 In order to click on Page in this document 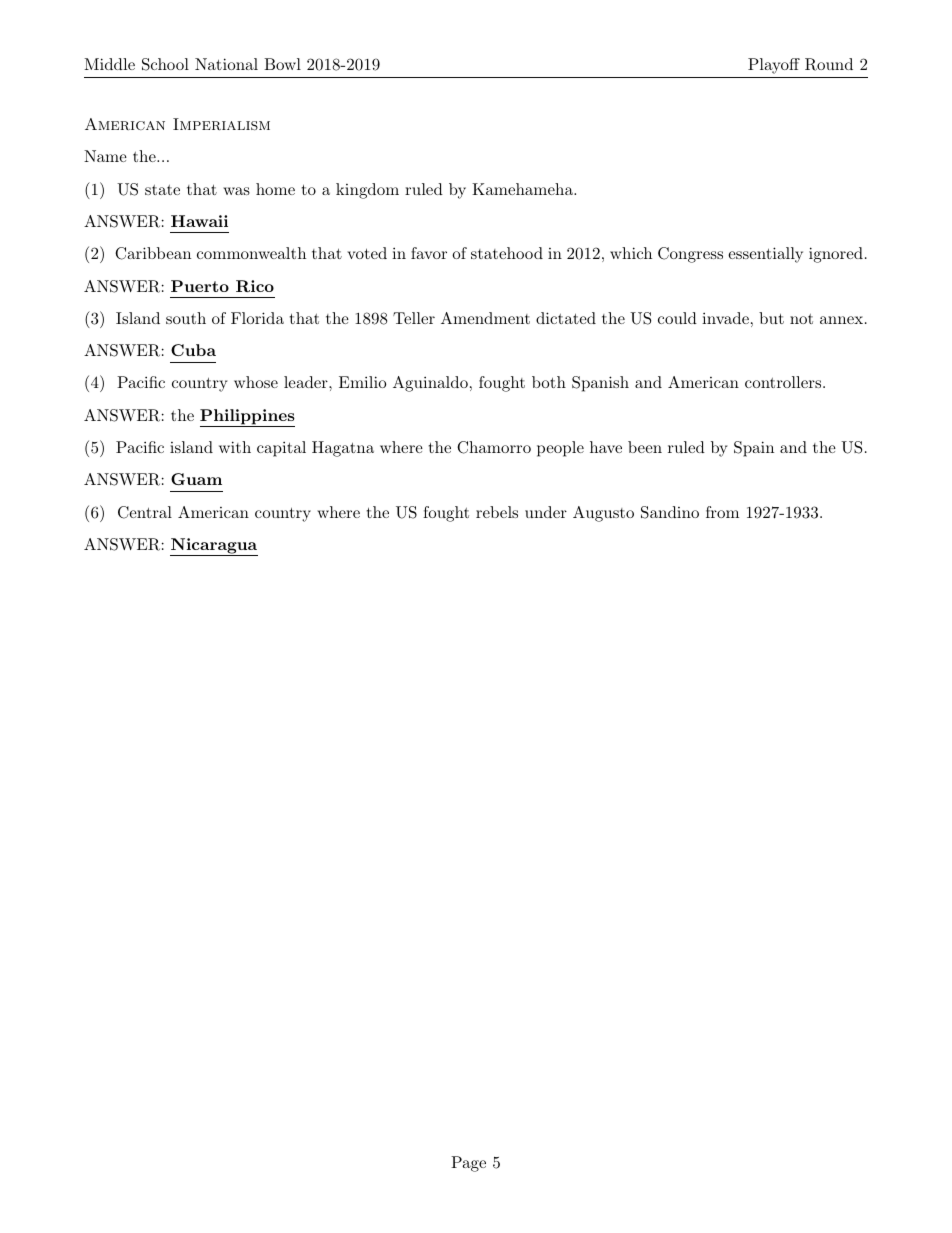, I will do `click(468, 1164)`.
